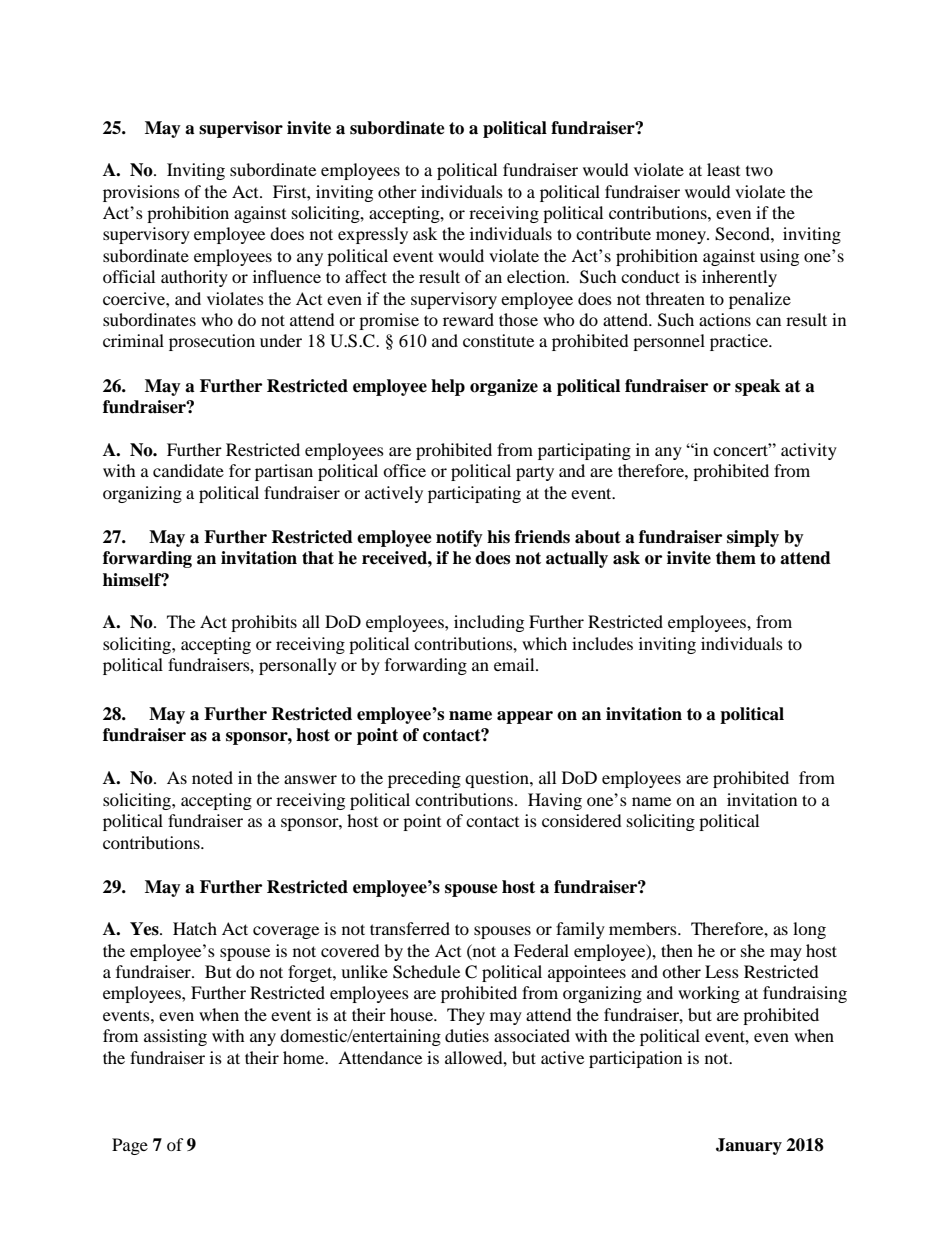 This document has width=952, height=1233. What do you see at coordinates (188, 470) in the document?
I see `candidate` at bounding box center [188, 470].
